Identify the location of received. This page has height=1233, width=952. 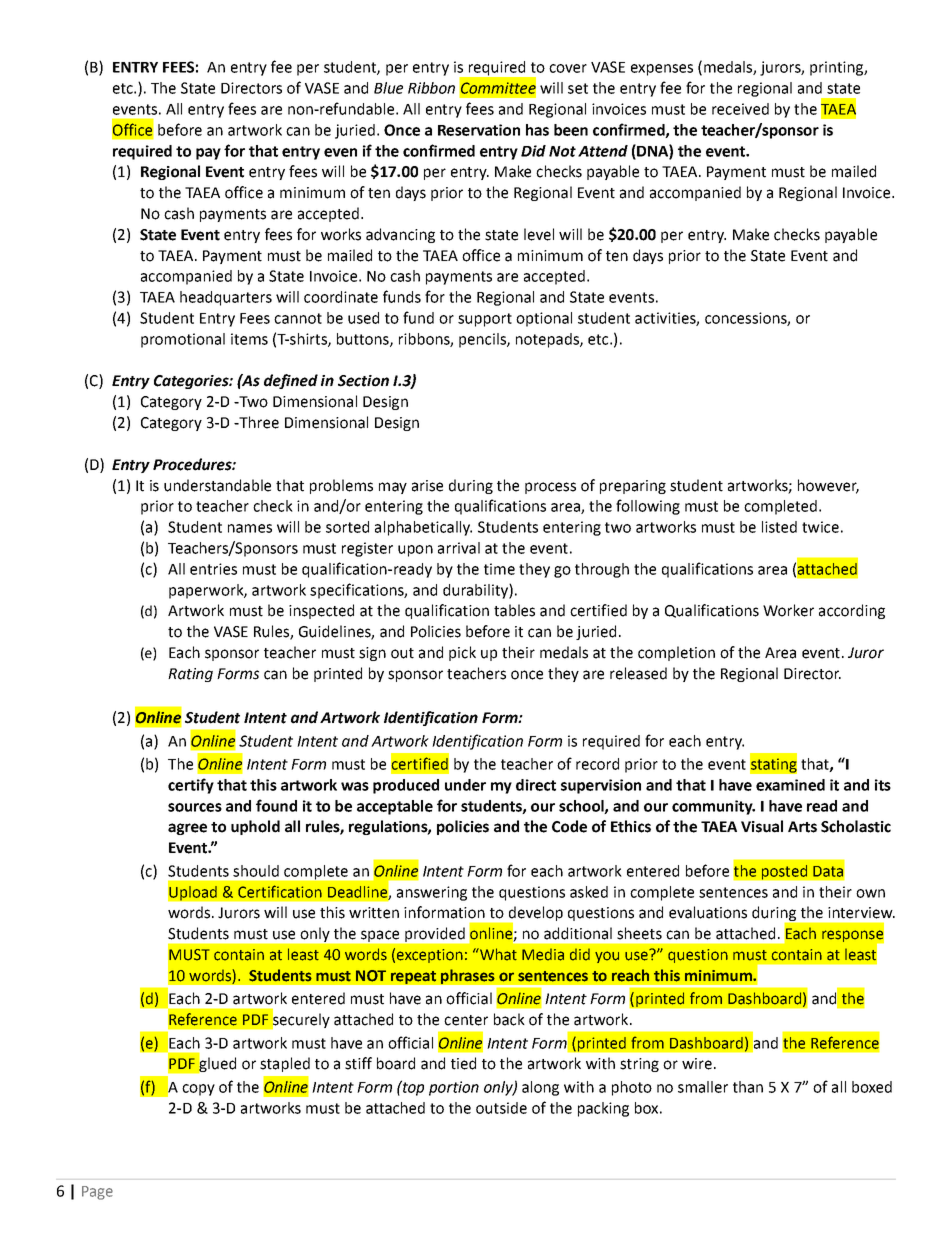
(740, 109).
